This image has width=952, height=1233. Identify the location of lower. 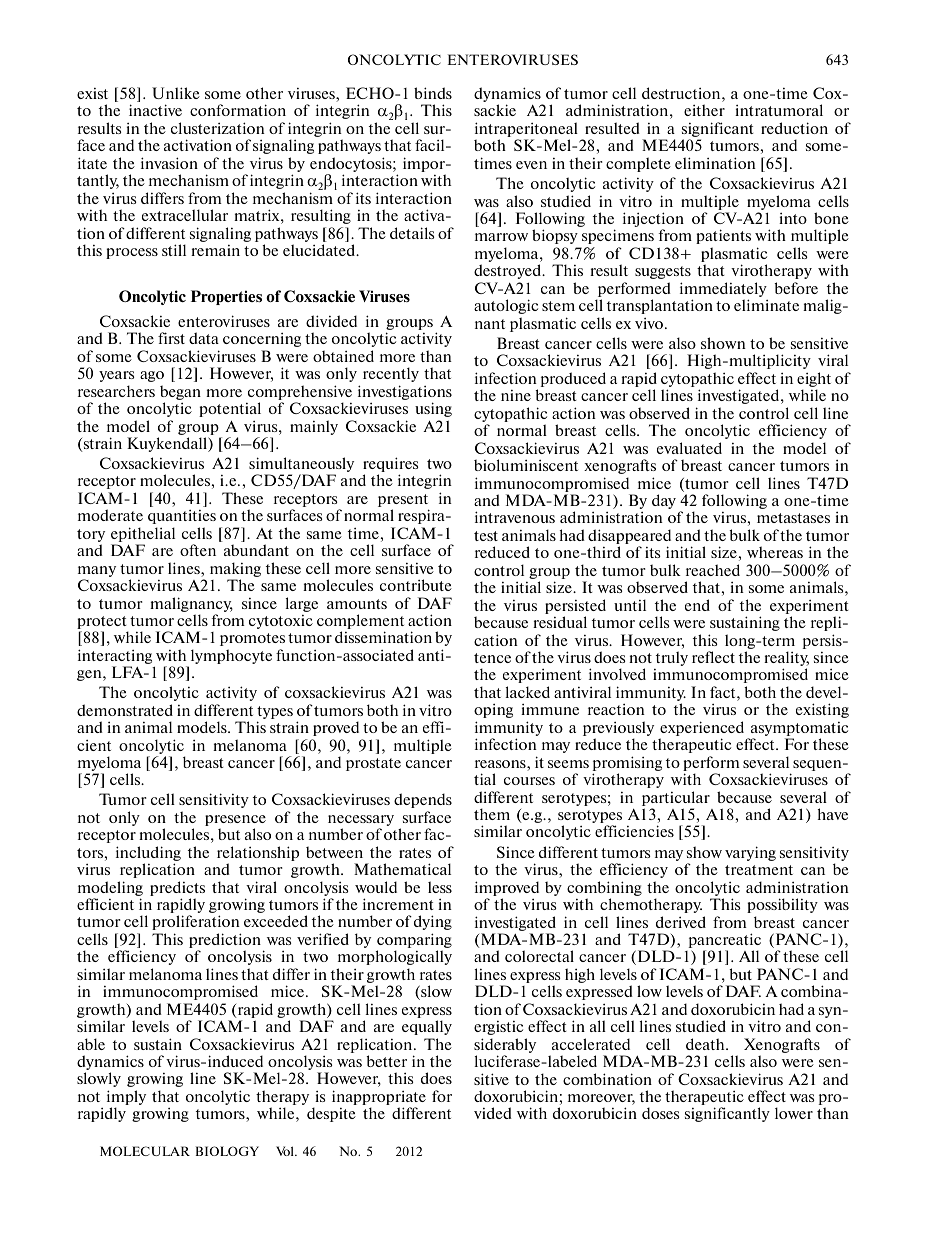
(794, 1113).
